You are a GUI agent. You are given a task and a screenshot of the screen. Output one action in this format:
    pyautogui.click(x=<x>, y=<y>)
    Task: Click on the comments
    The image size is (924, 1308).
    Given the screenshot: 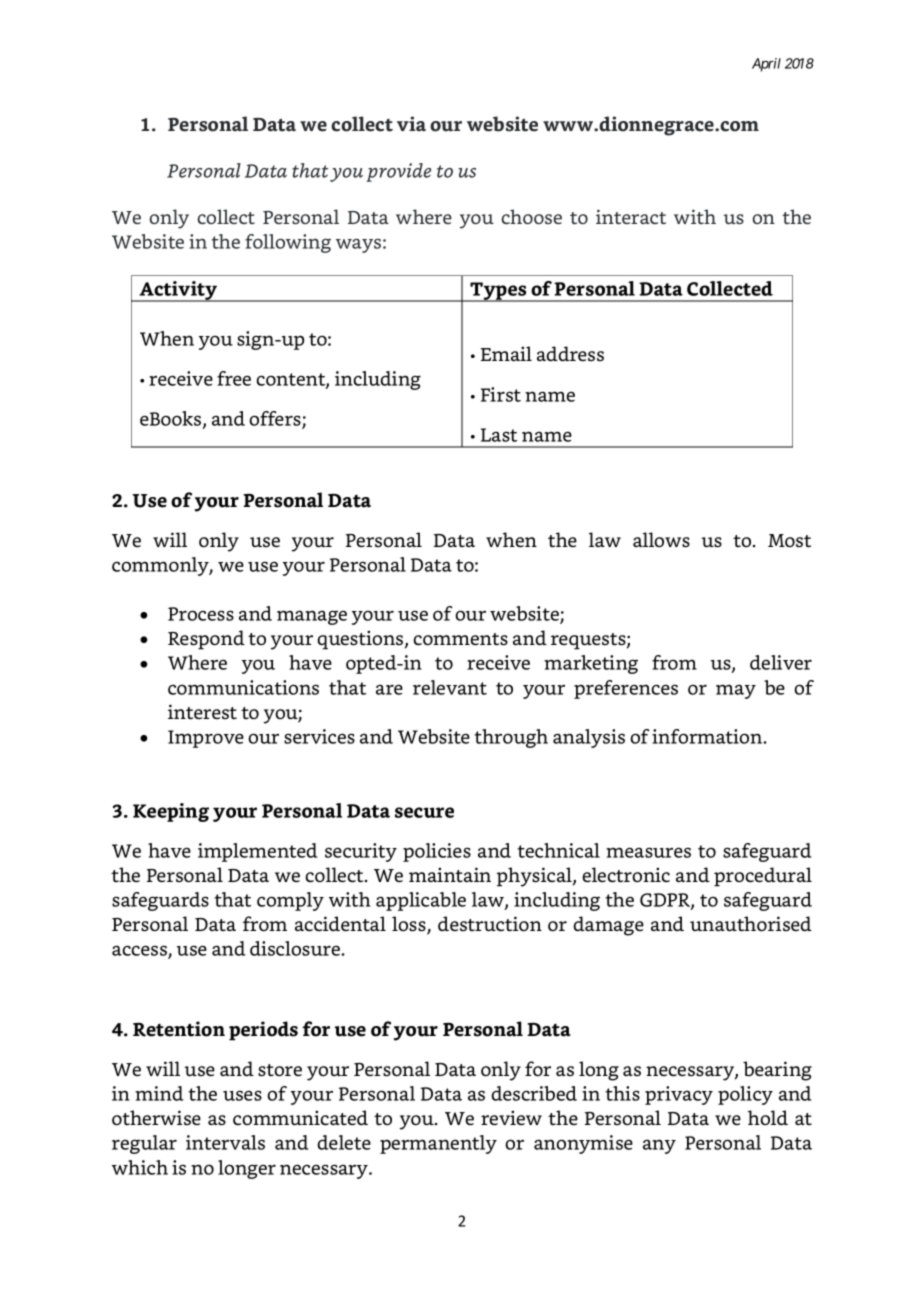 What is the action you would take?
    pyautogui.click(x=460, y=639)
